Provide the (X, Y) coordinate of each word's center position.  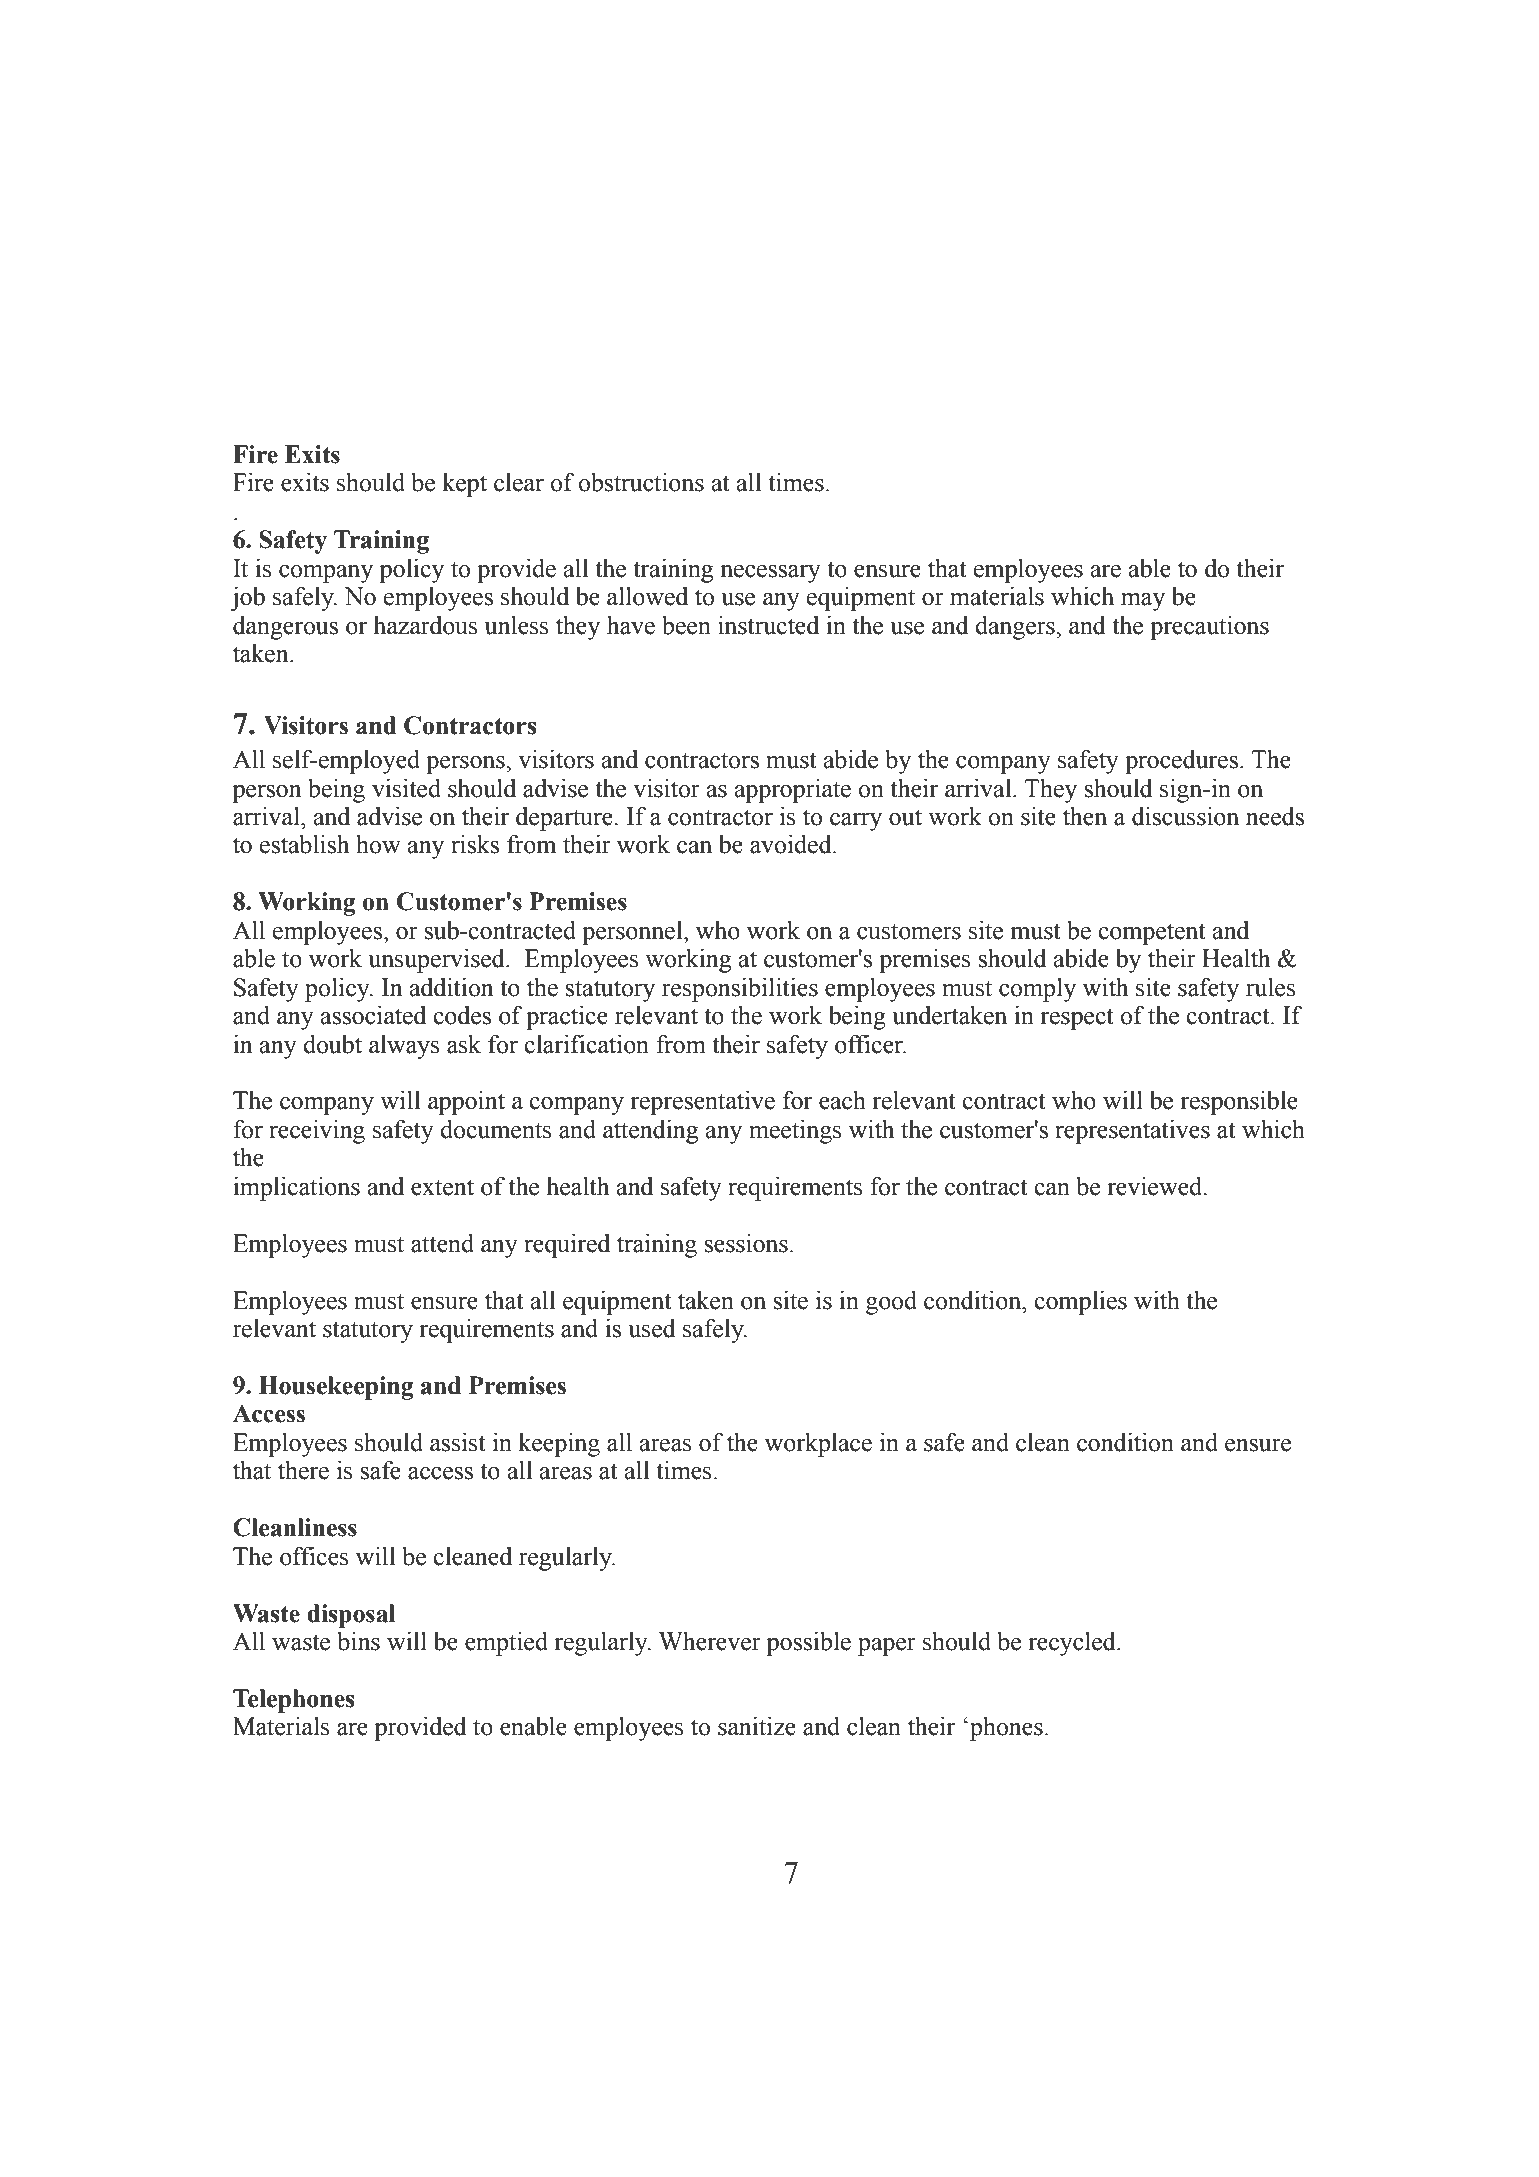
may (1143, 602)
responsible (1239, 1103)
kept (464, 485)
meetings (795, 1132)
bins (358, 1641)
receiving (317, 1132)
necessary (770, 574)
